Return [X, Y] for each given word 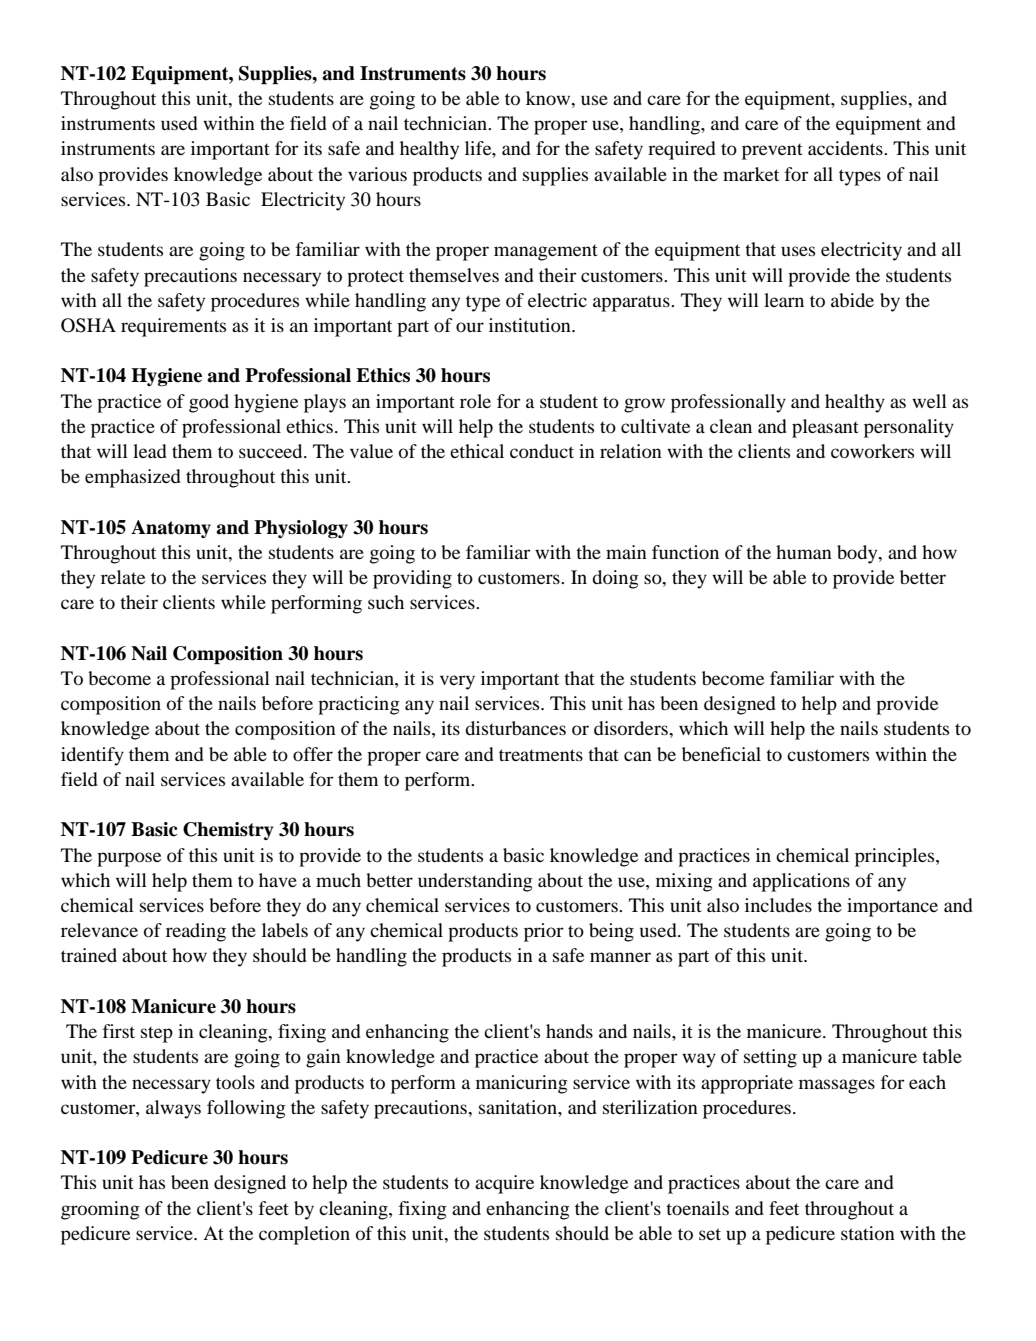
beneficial [721, 754]
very [457, 682]
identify [92, 756]
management [546, 252]
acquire [504, 1184]
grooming [100, 1210]
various [377, 174]
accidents [846, 148]
